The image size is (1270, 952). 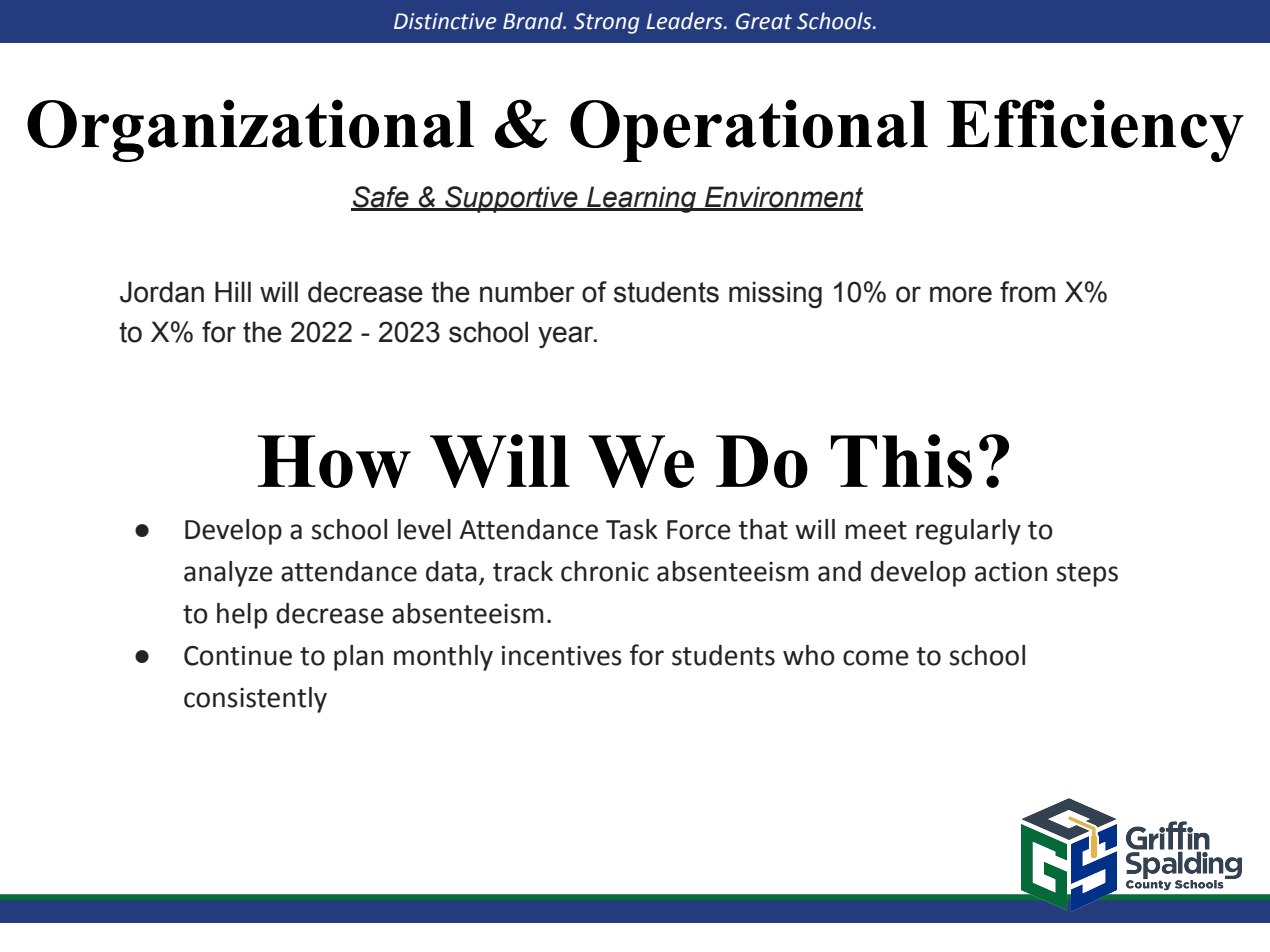 What do you see at coordinates (961, 294) in the page?
I see `more` at bounding box center [961, 294].
